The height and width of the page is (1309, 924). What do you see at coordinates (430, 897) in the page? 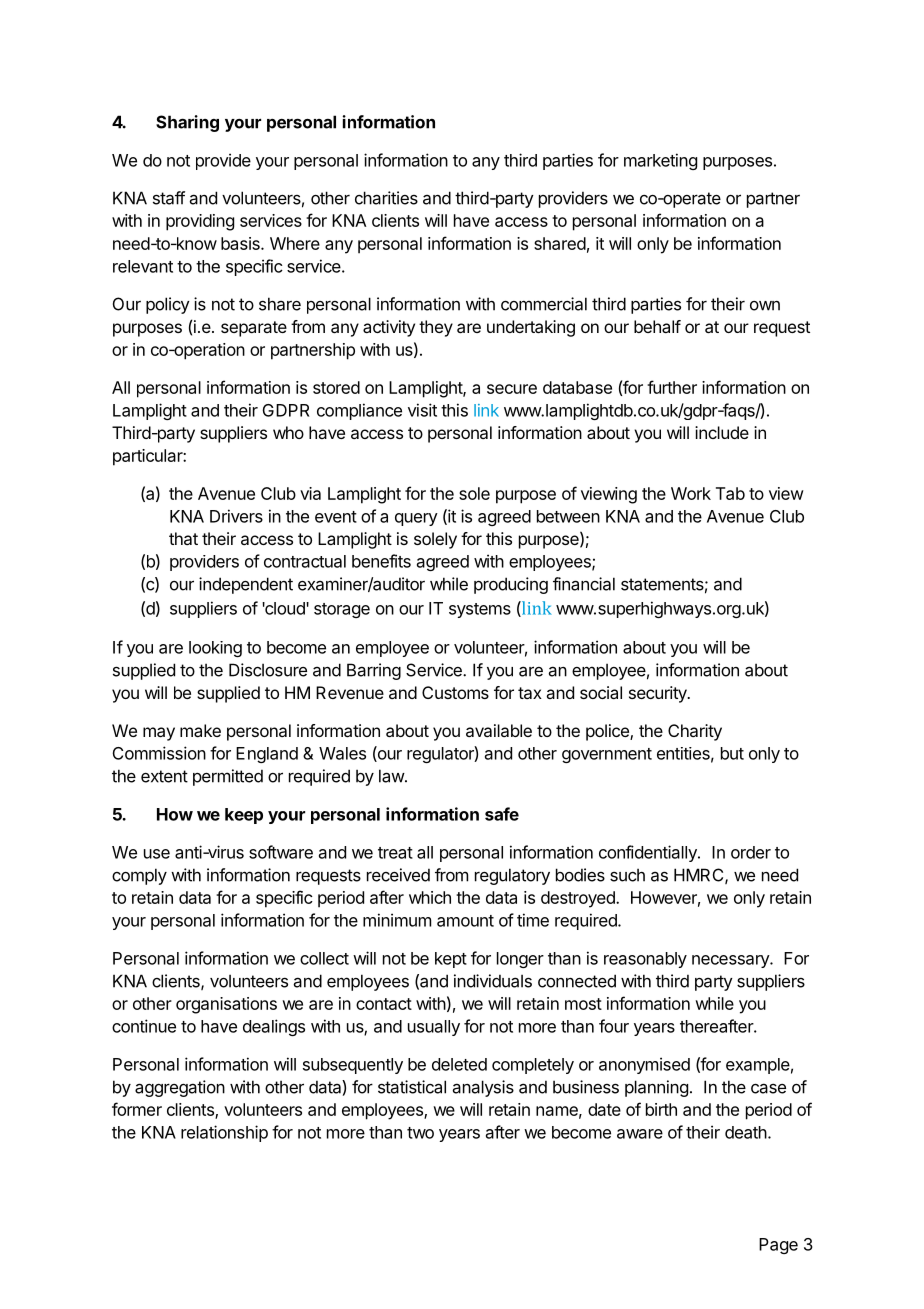
I see `which` at bounding box center [430, 897].
